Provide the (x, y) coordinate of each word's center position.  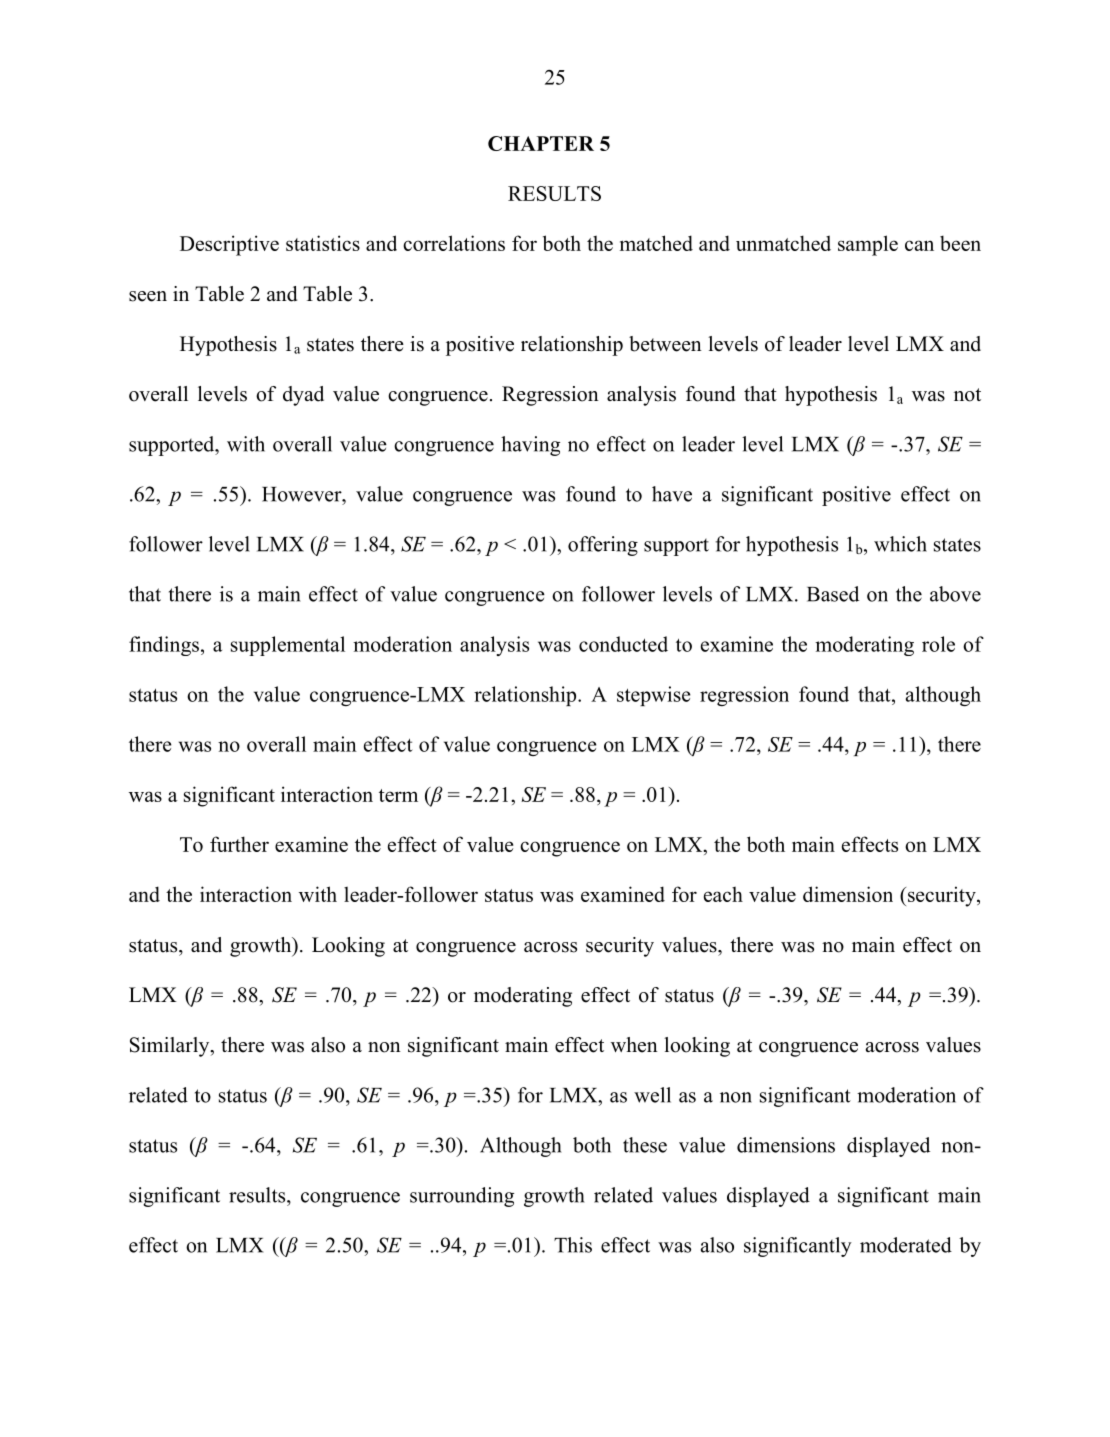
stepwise (654, 696)
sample (868, 245)
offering (603, 546)
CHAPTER (541, 143)
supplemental (288, 646)
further (239, 844)
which (900, 544)
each (723, 894)
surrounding (462, 1197)
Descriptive (229, 245)
